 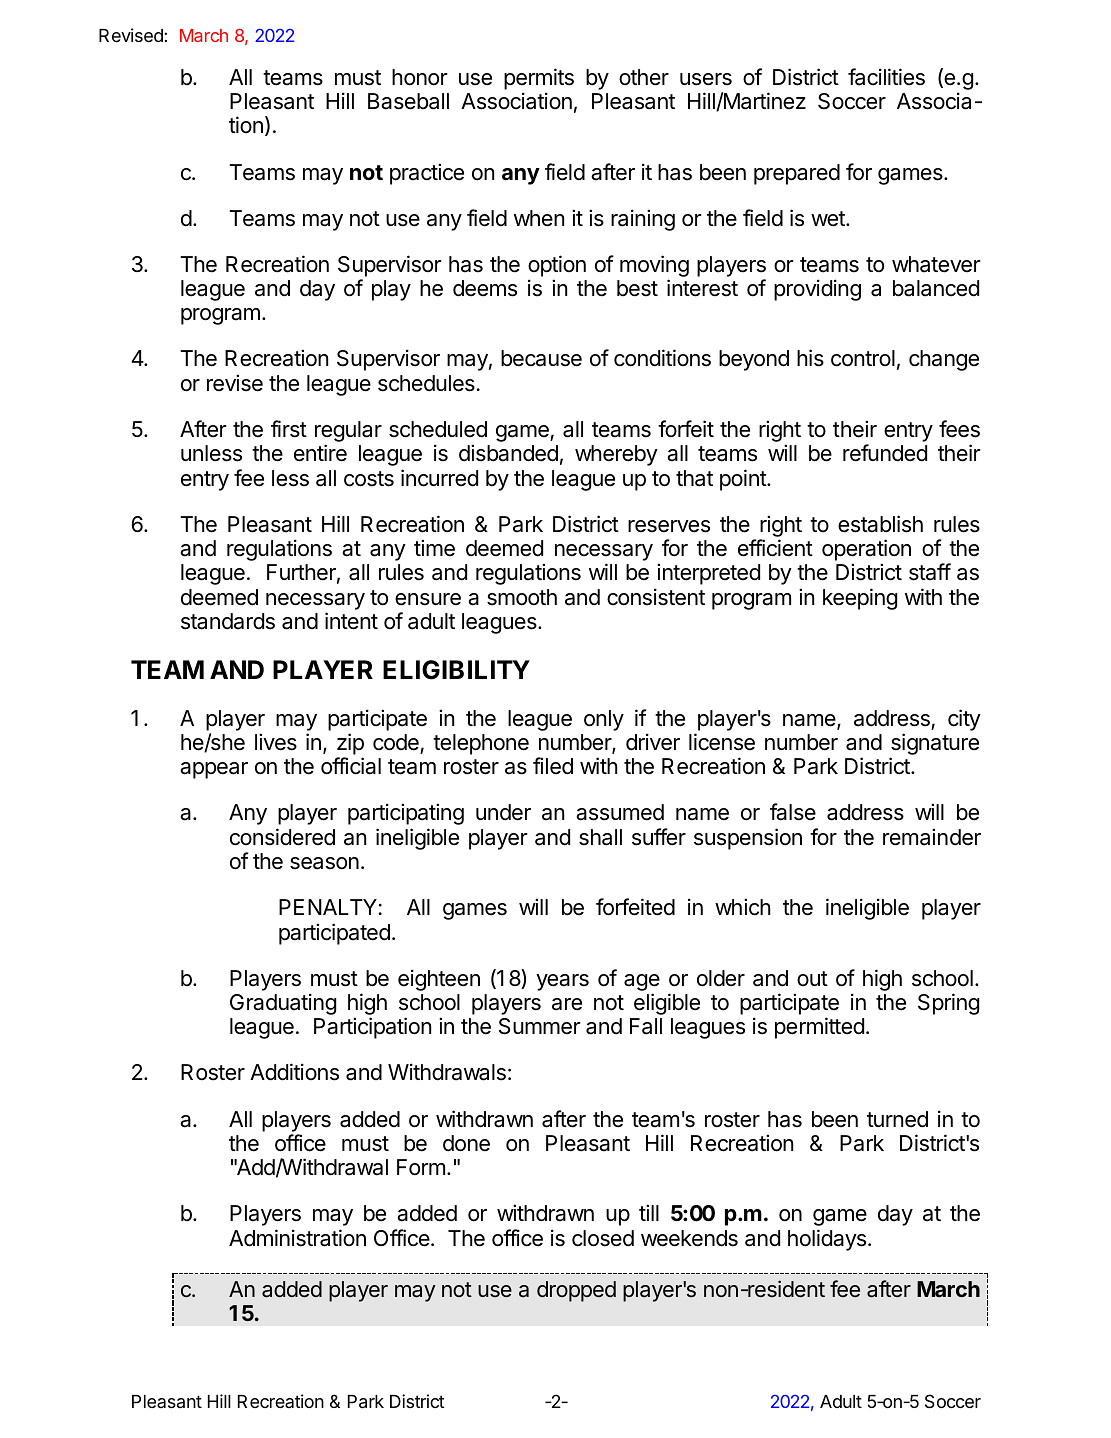 What do you see at coordinates (539, 79) in the screenshot?
I see `permits` at bounding box center [539, 79].
